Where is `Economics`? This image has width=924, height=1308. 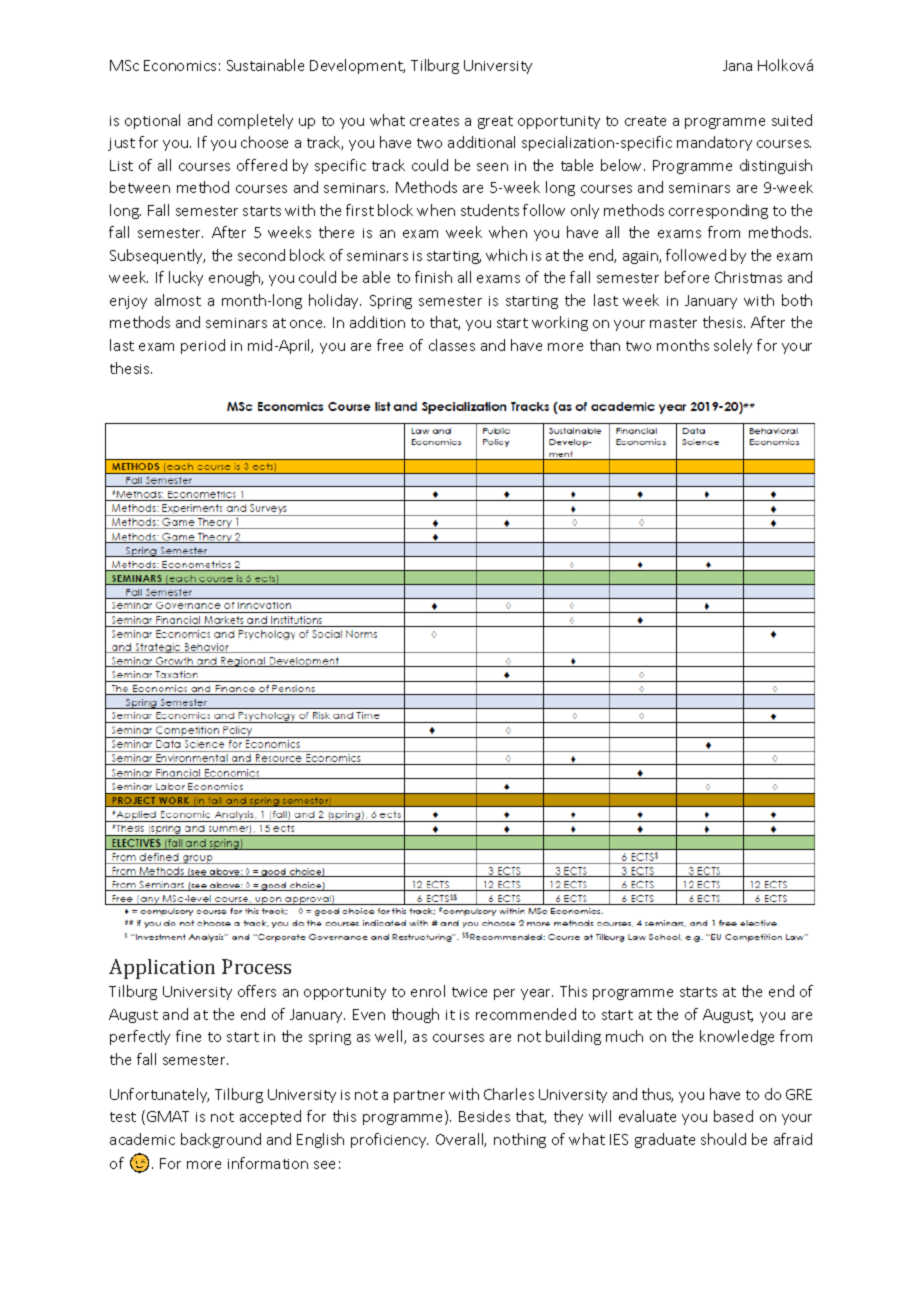 Economics is located at coordinates (180, 65).
